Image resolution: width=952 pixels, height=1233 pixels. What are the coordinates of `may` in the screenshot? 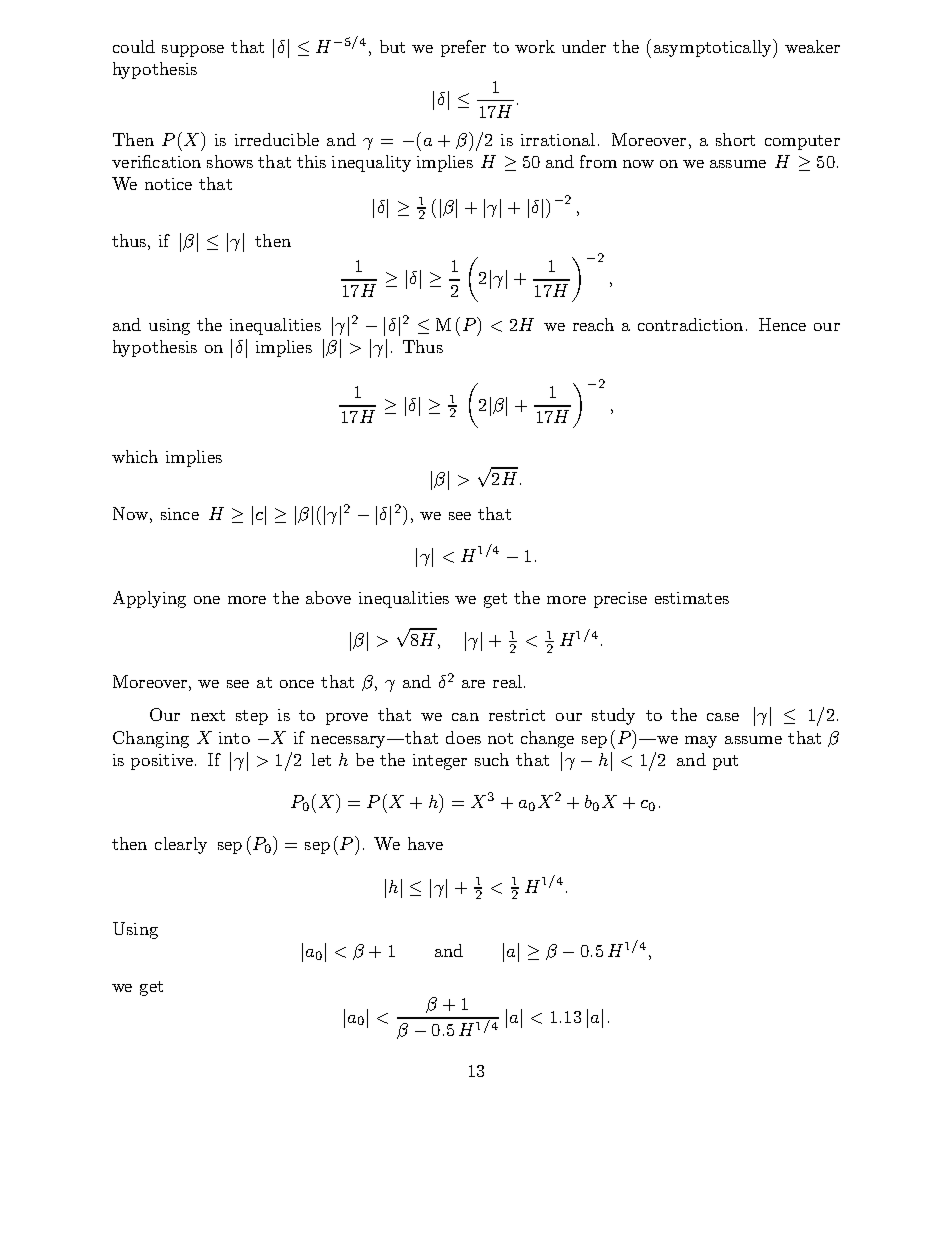 It's located at (701, 742).
